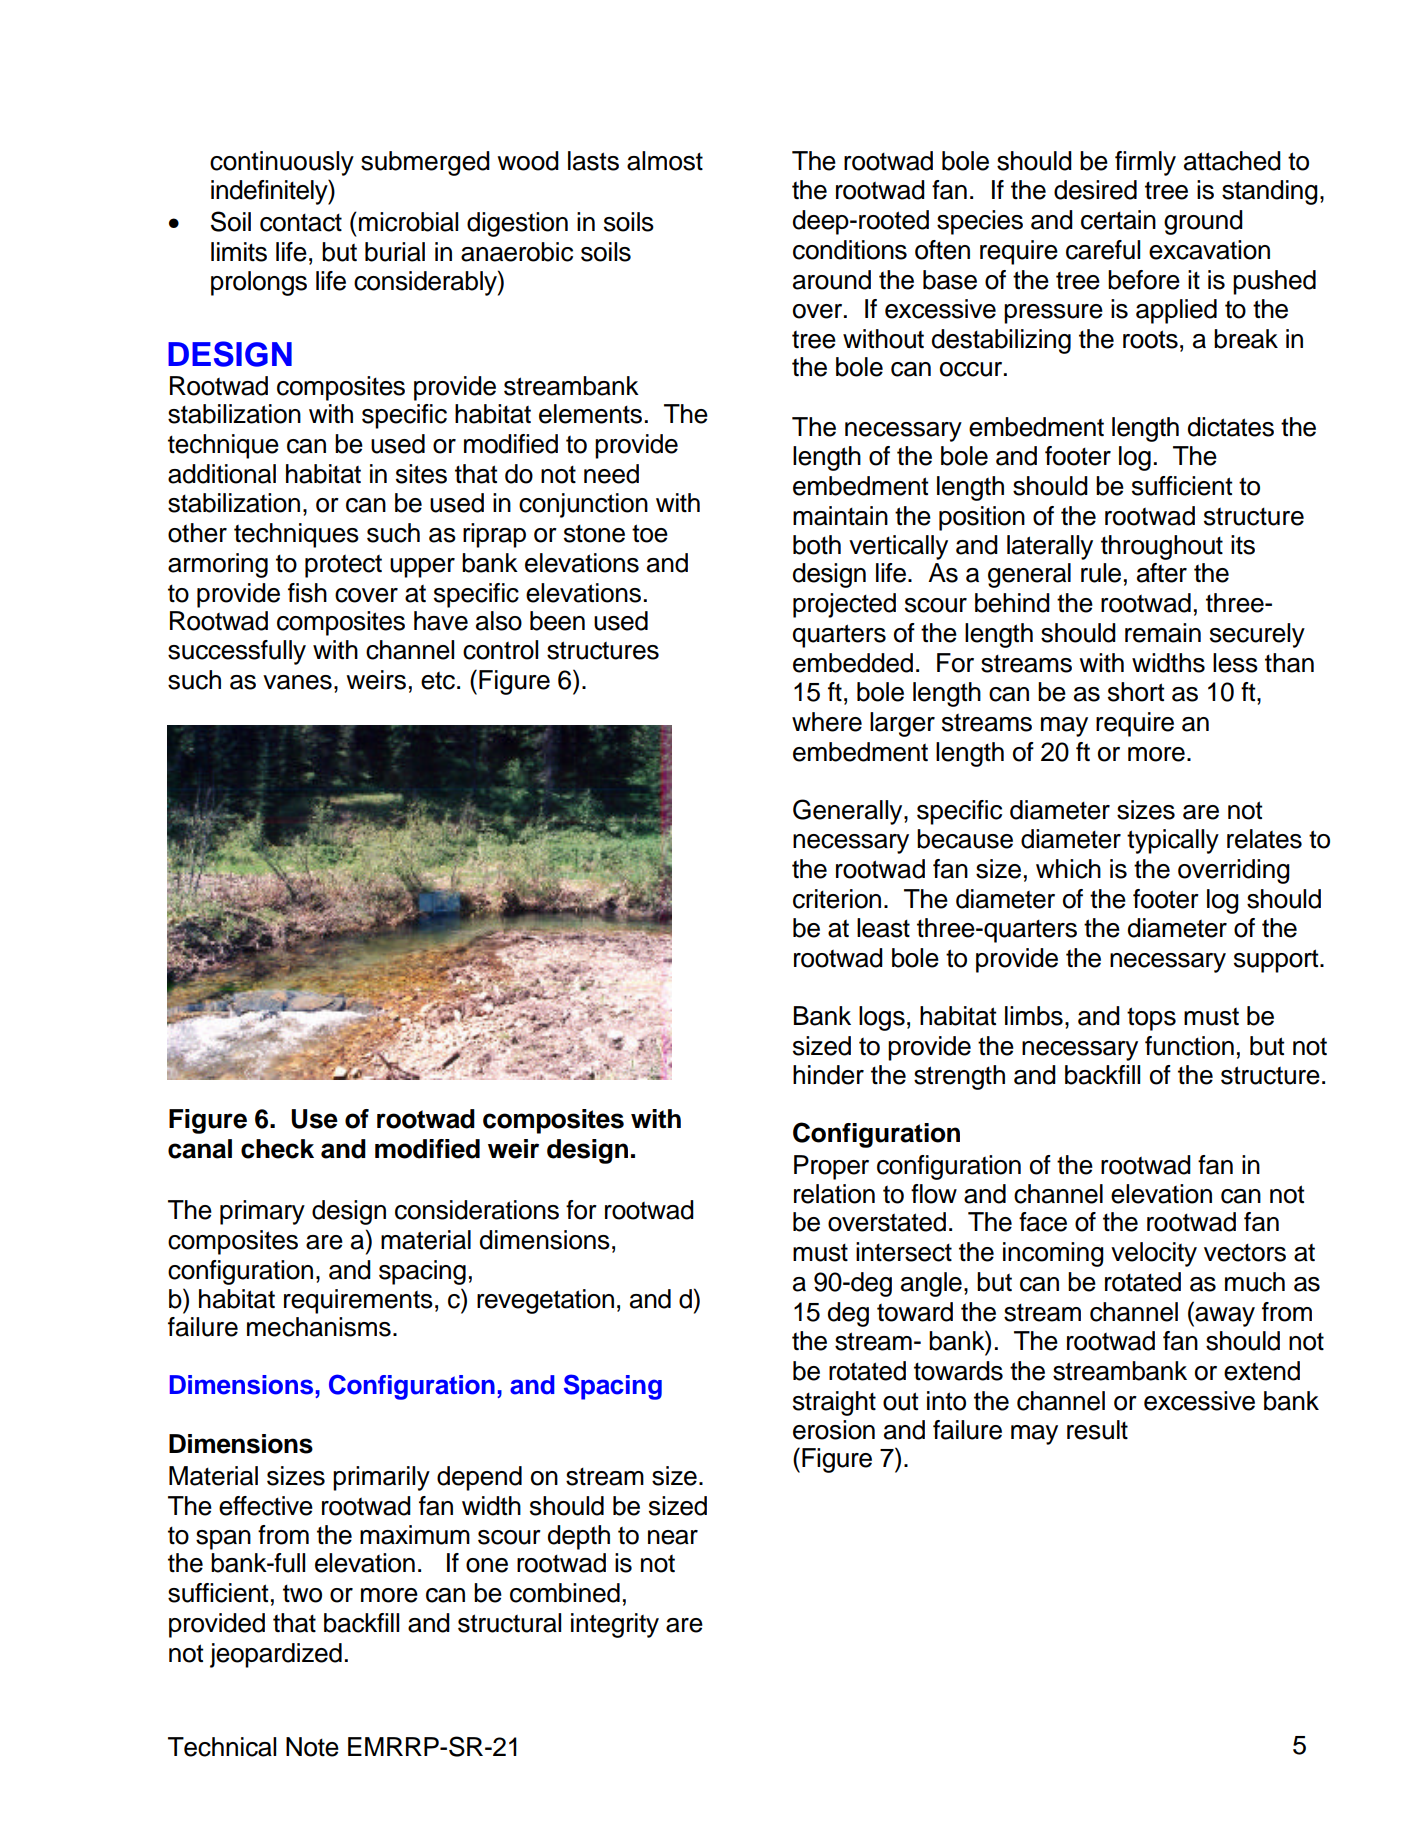 The image size is (1427, 1847). Describe the element at coordinates (1118, 220) in the screenshot. I see `certain` at that location.
